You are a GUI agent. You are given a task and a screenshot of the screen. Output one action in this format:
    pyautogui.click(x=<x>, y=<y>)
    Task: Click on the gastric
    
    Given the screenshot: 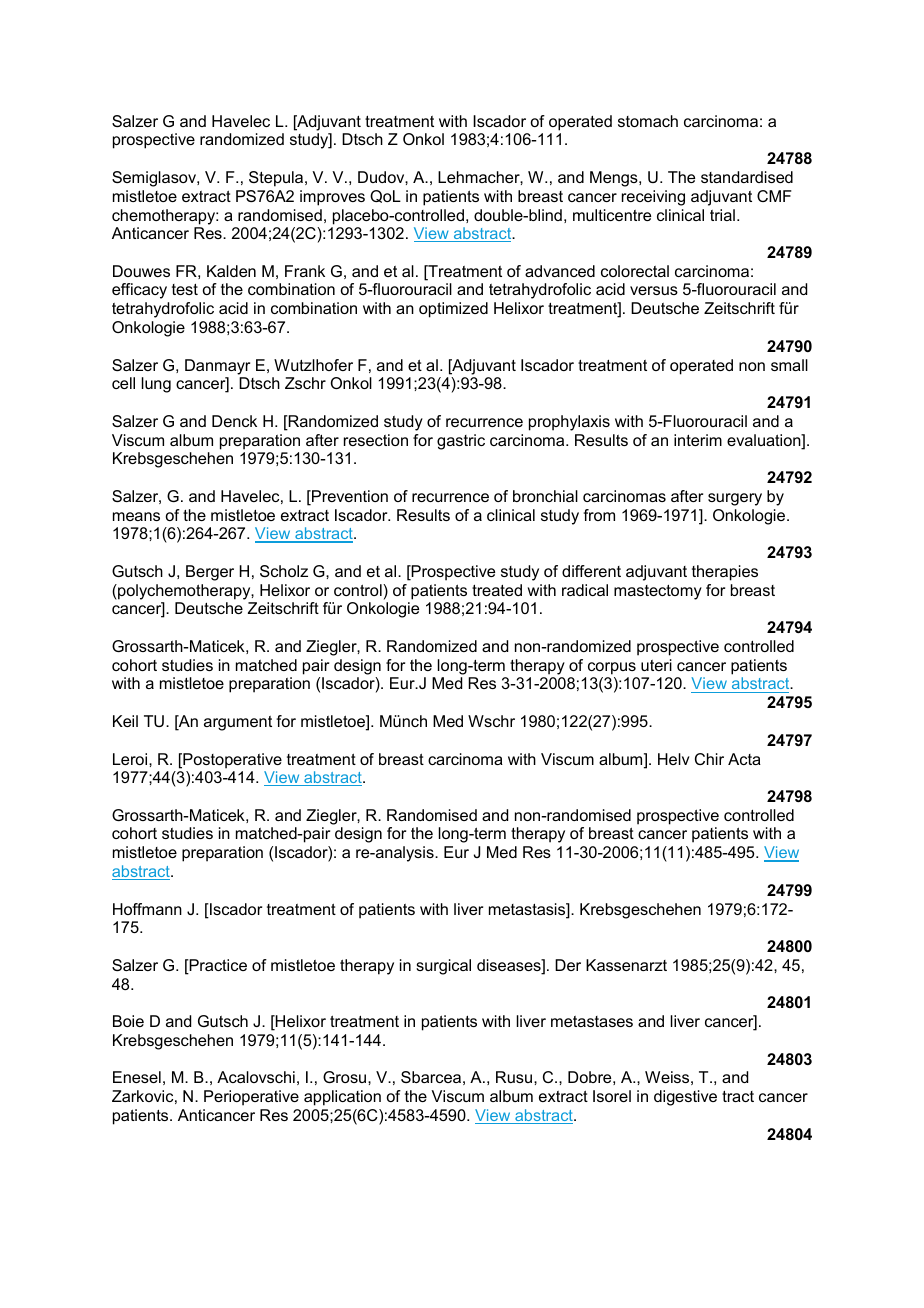 What is the action you would take?
    pyautogui.click(x=461, y=442)
